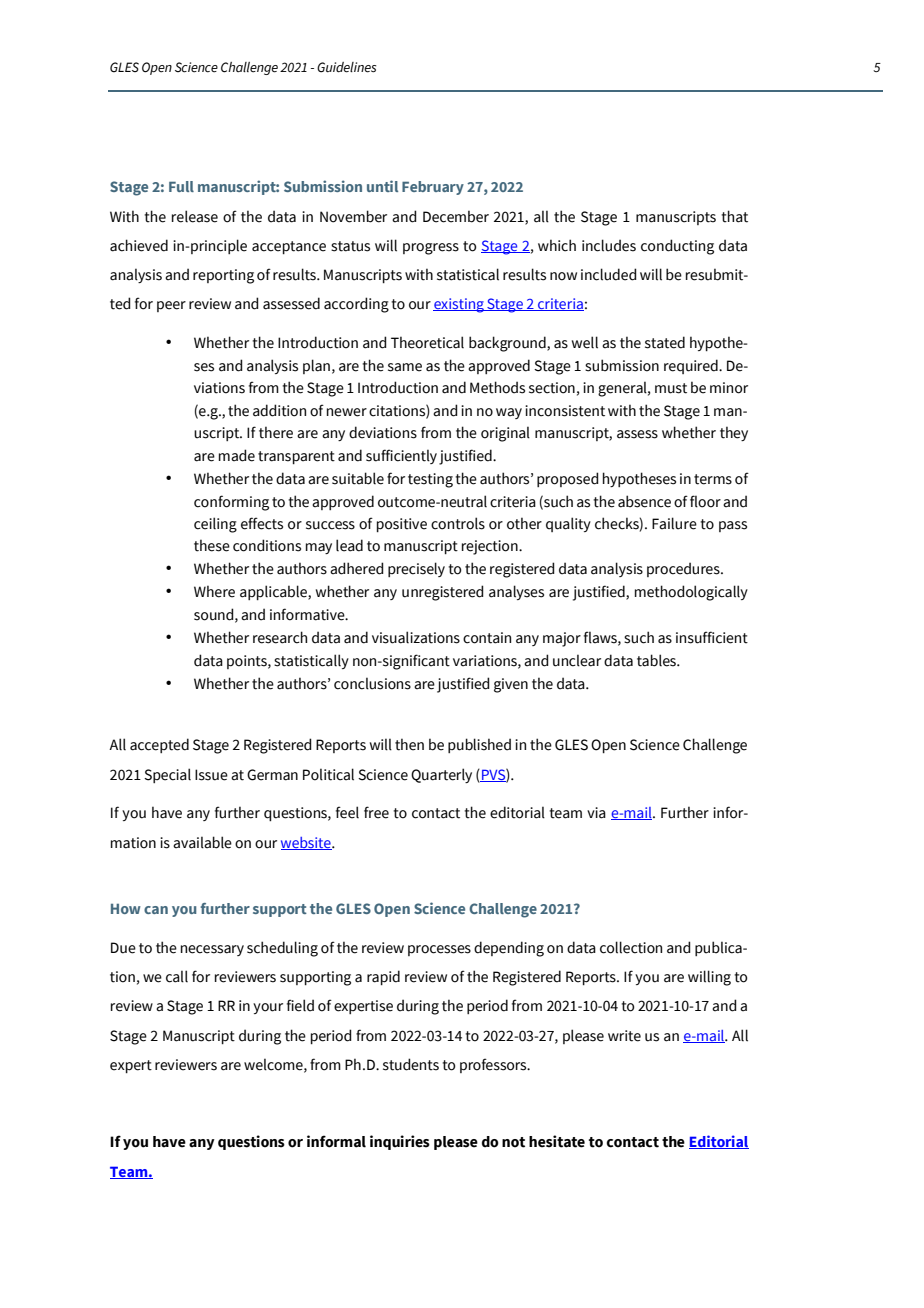 The width and height of the screenshot is (924, 1308). What do you see at coordinates (624, 1036) in the screenshot?
I see `write` at bounding box center [624, 1036].
